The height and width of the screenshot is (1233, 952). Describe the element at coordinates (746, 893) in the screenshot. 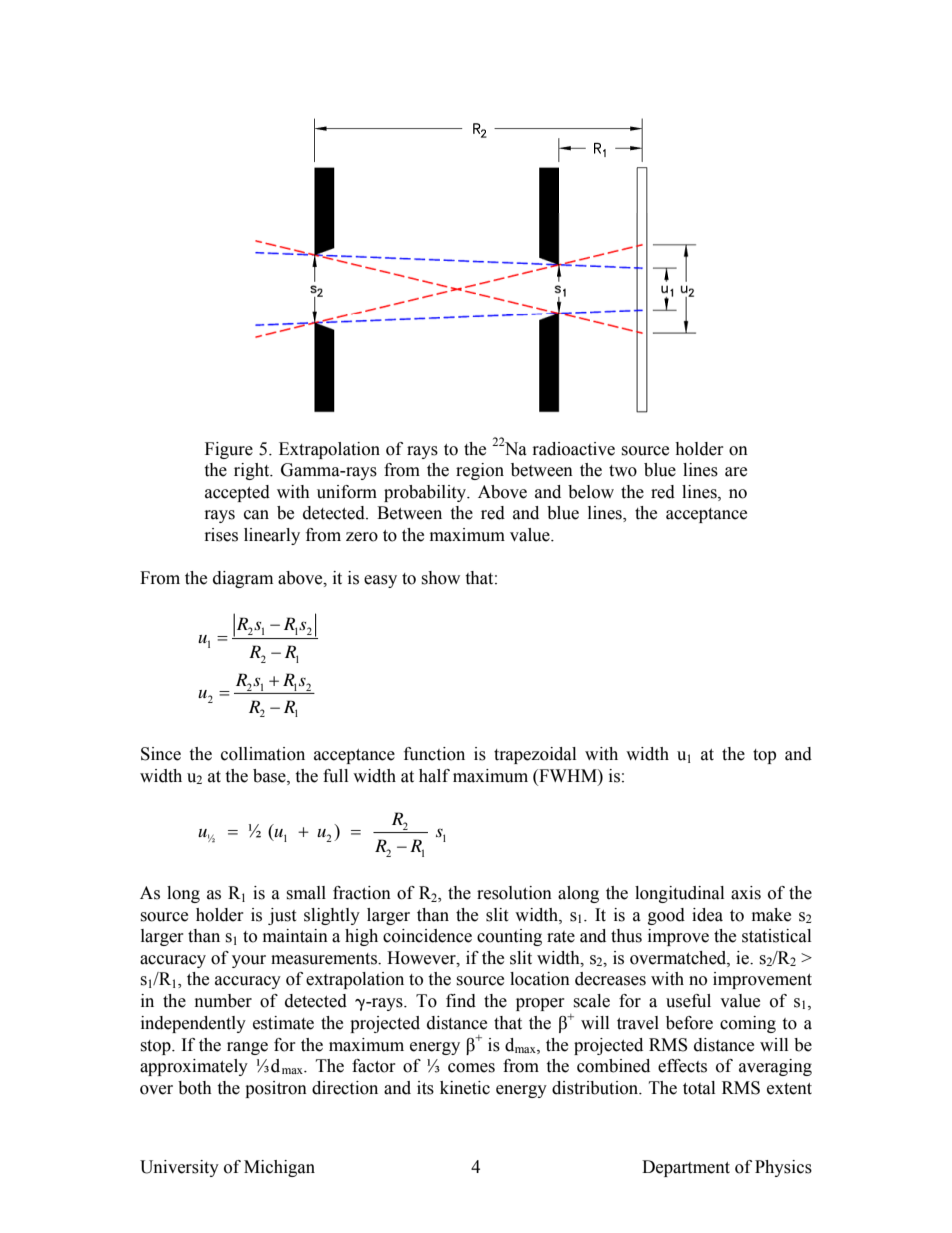

I see `axis` at that location.
